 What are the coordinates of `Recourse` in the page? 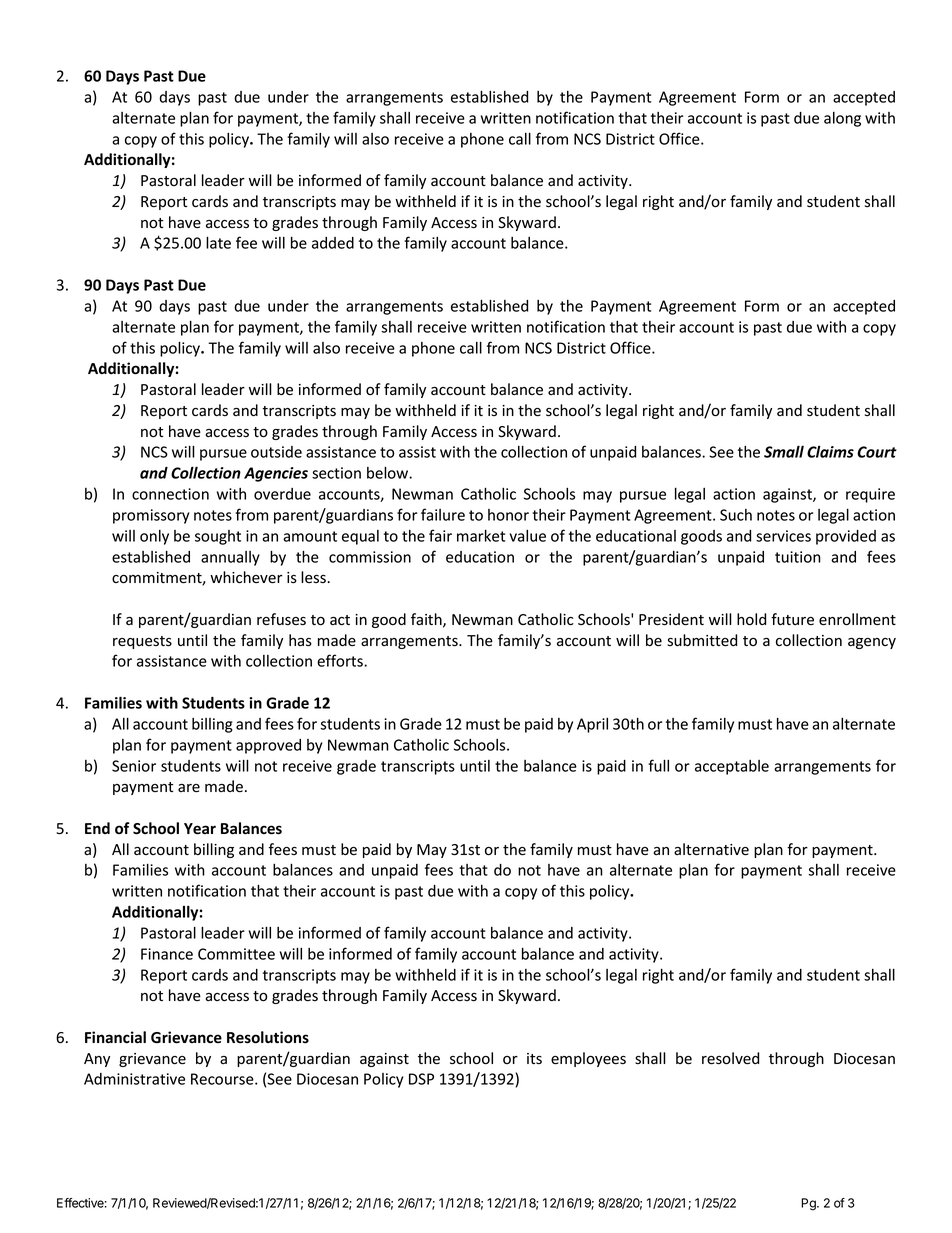 It's located at (223, 1079).
